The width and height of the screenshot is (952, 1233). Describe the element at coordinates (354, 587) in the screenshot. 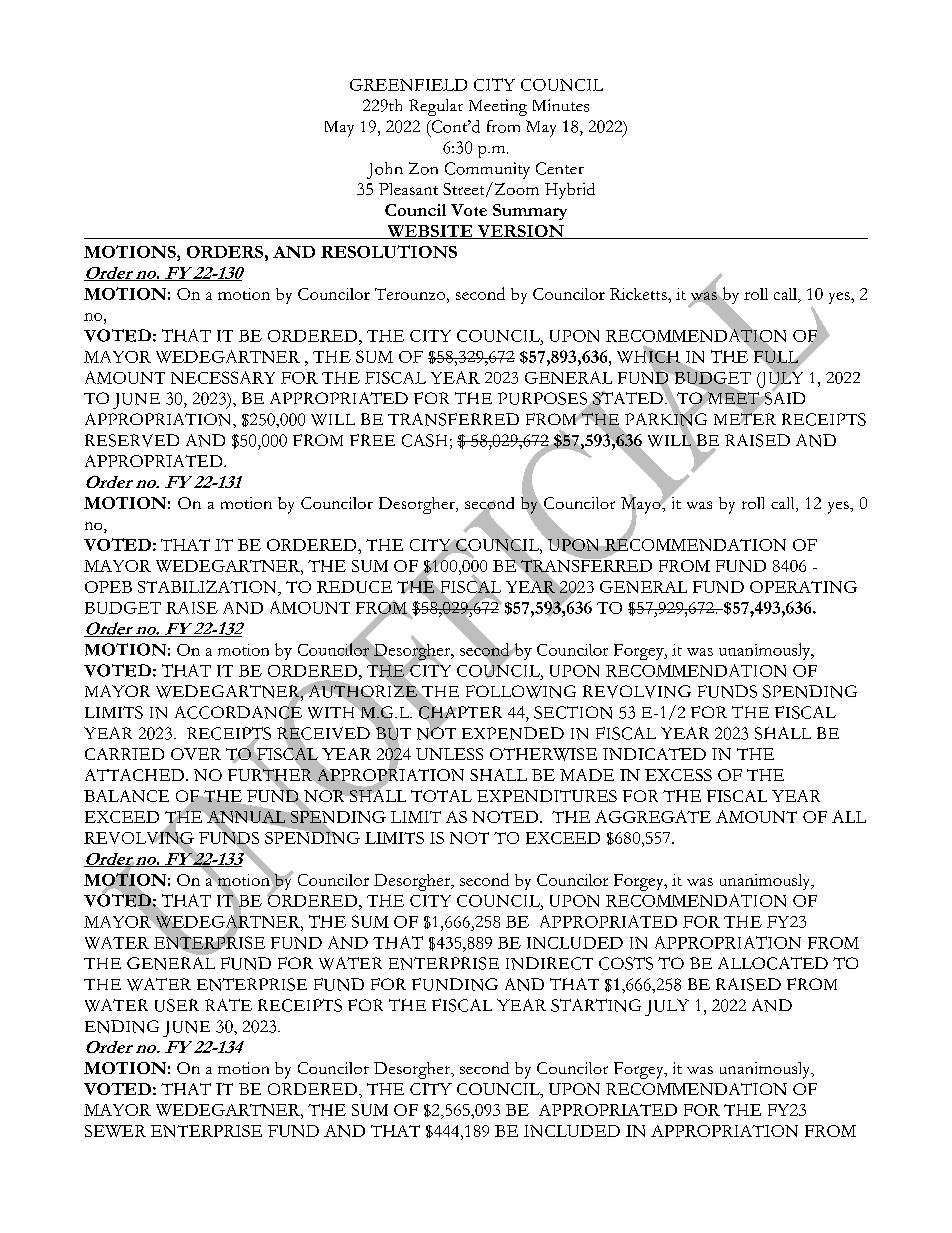

I see `REDUCE` at that location.
